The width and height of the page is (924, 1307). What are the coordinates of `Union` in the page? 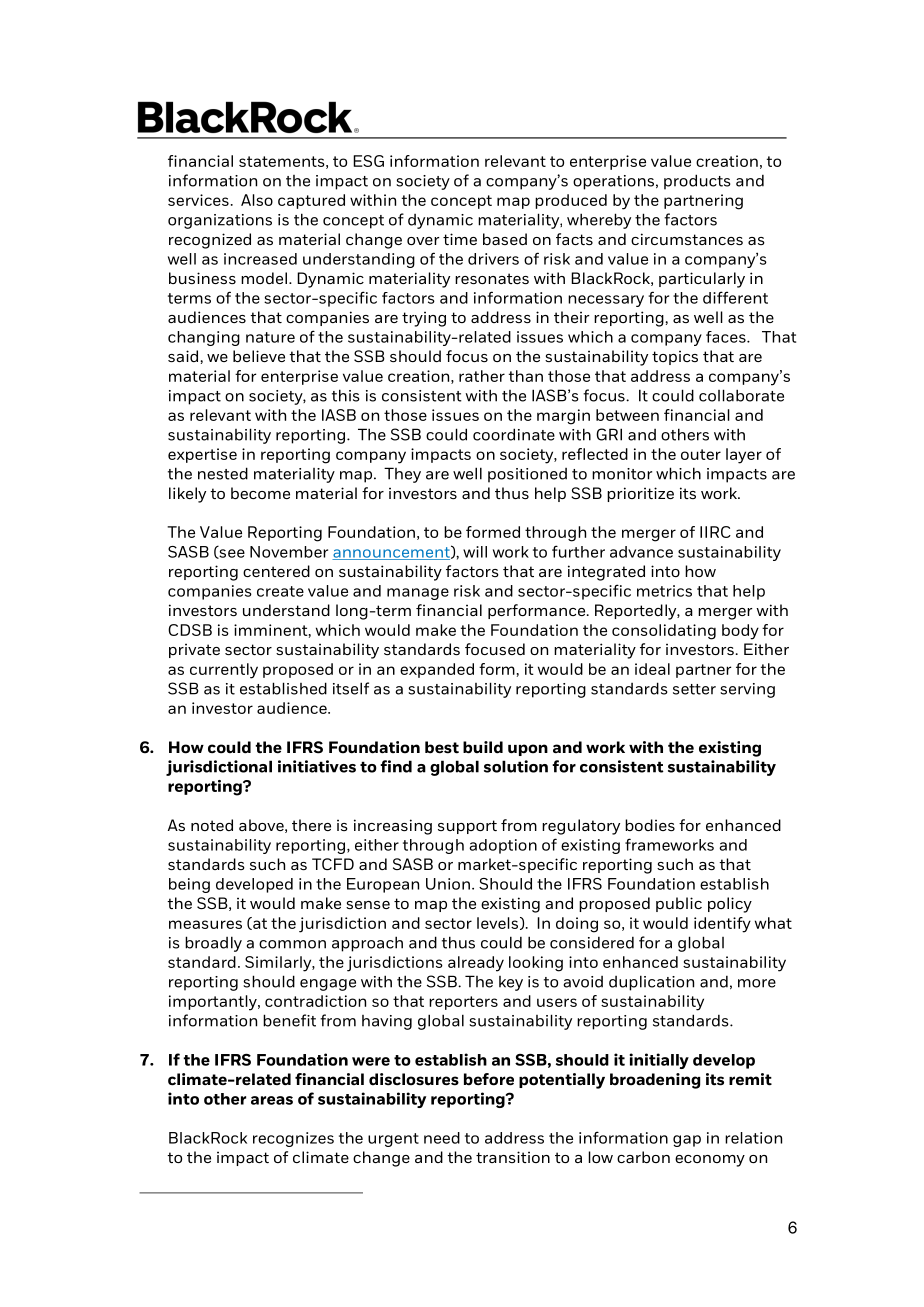 It's located at (448, 884).
